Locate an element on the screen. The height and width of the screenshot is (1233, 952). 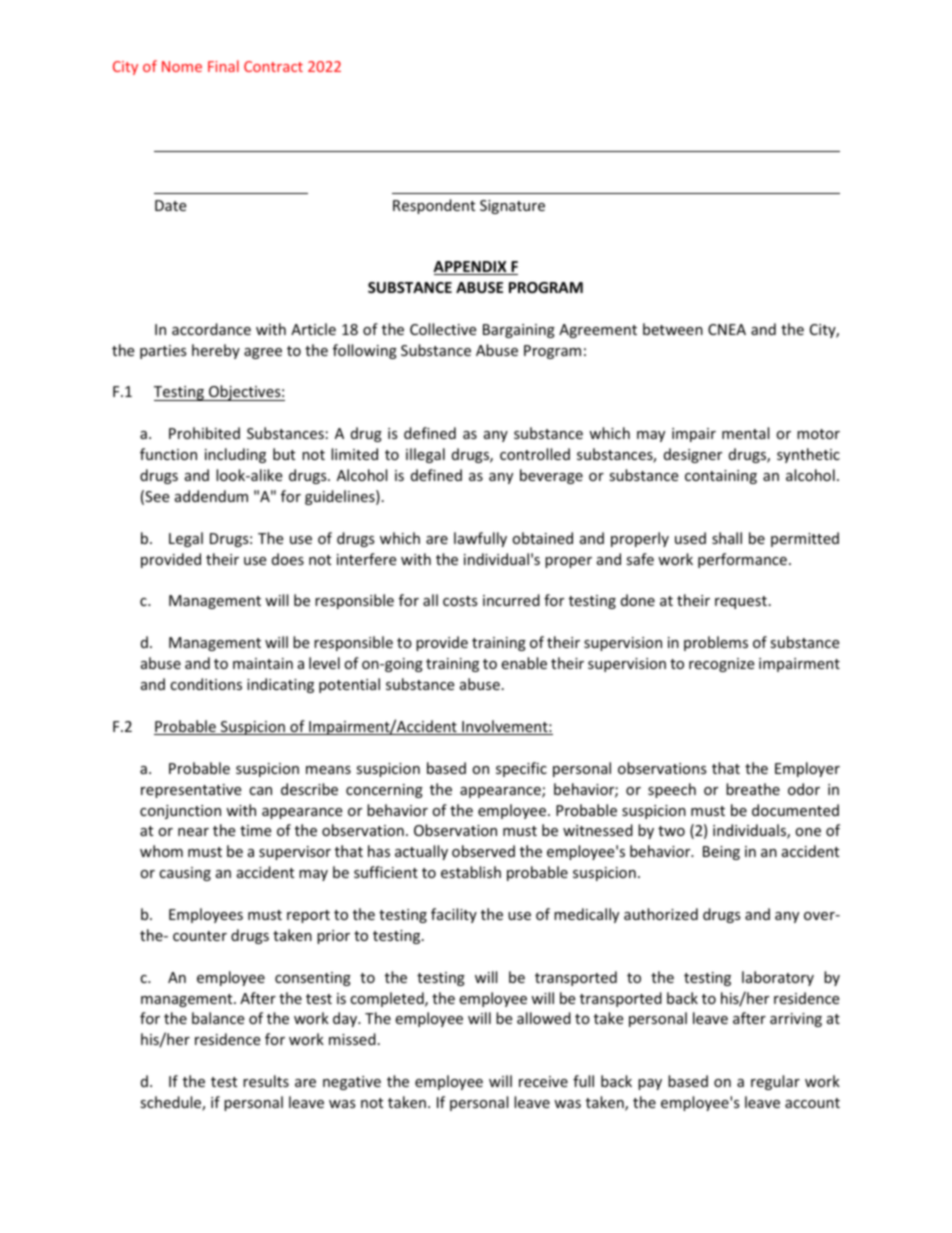
receive is located at coordinates (543, 1081).
